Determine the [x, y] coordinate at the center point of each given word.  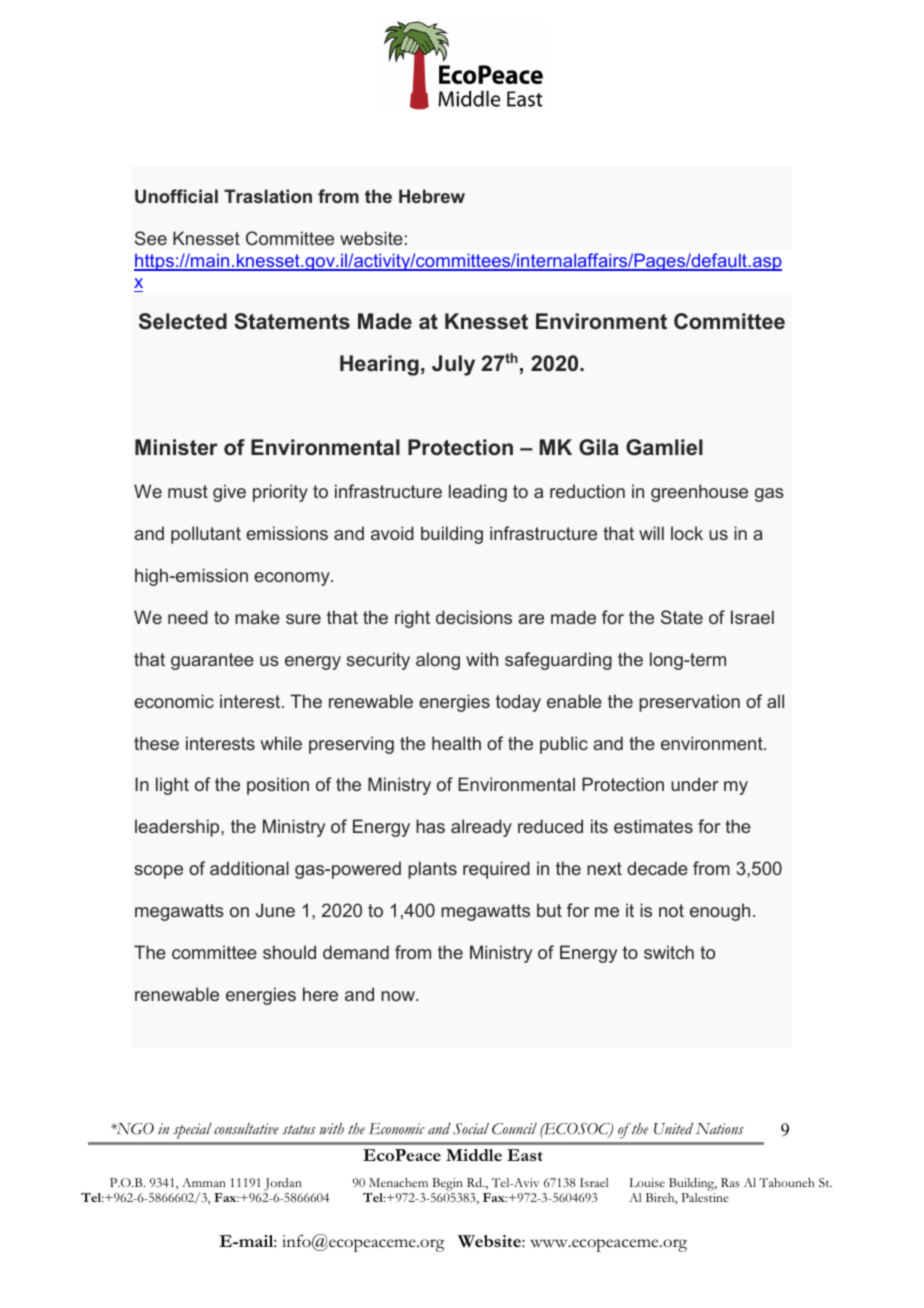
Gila [599, 447]
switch [669, 952]
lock [687, 533]
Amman [204, 1182]
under [694, 784]
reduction [587, 491]
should [289, 952]
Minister [176, 447]
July [453, 365]
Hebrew [432, 196]
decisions [474, 617]
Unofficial [176, 196]
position [278, 786]
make [257, 617]
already [481, 828]
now [399, 996]
